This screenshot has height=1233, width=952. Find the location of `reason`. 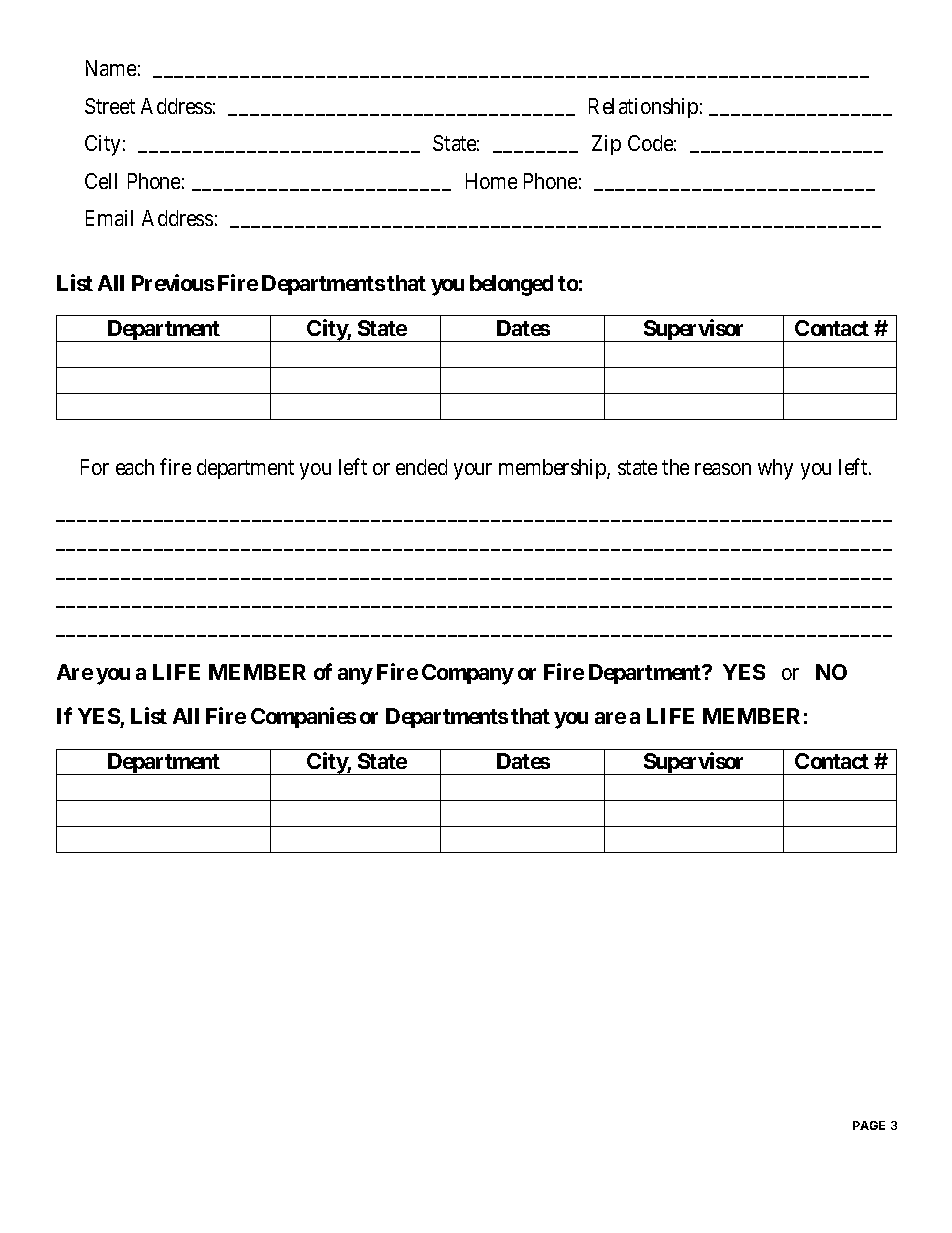

reason is located at coordinates (723, 469).
